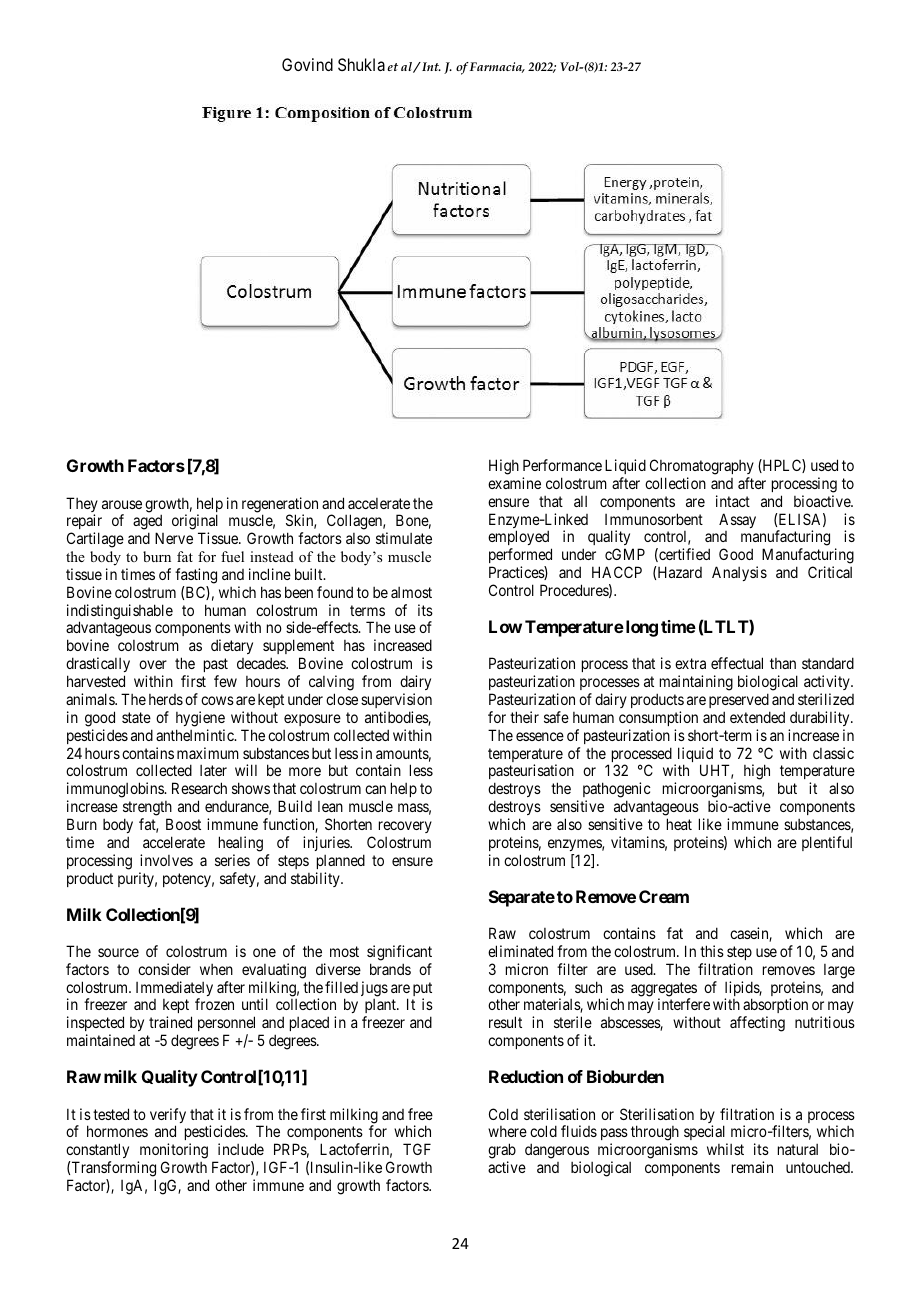 The width and height of the screenshot is (924, 1308). I want to click on arouse, so click(122, 504).
